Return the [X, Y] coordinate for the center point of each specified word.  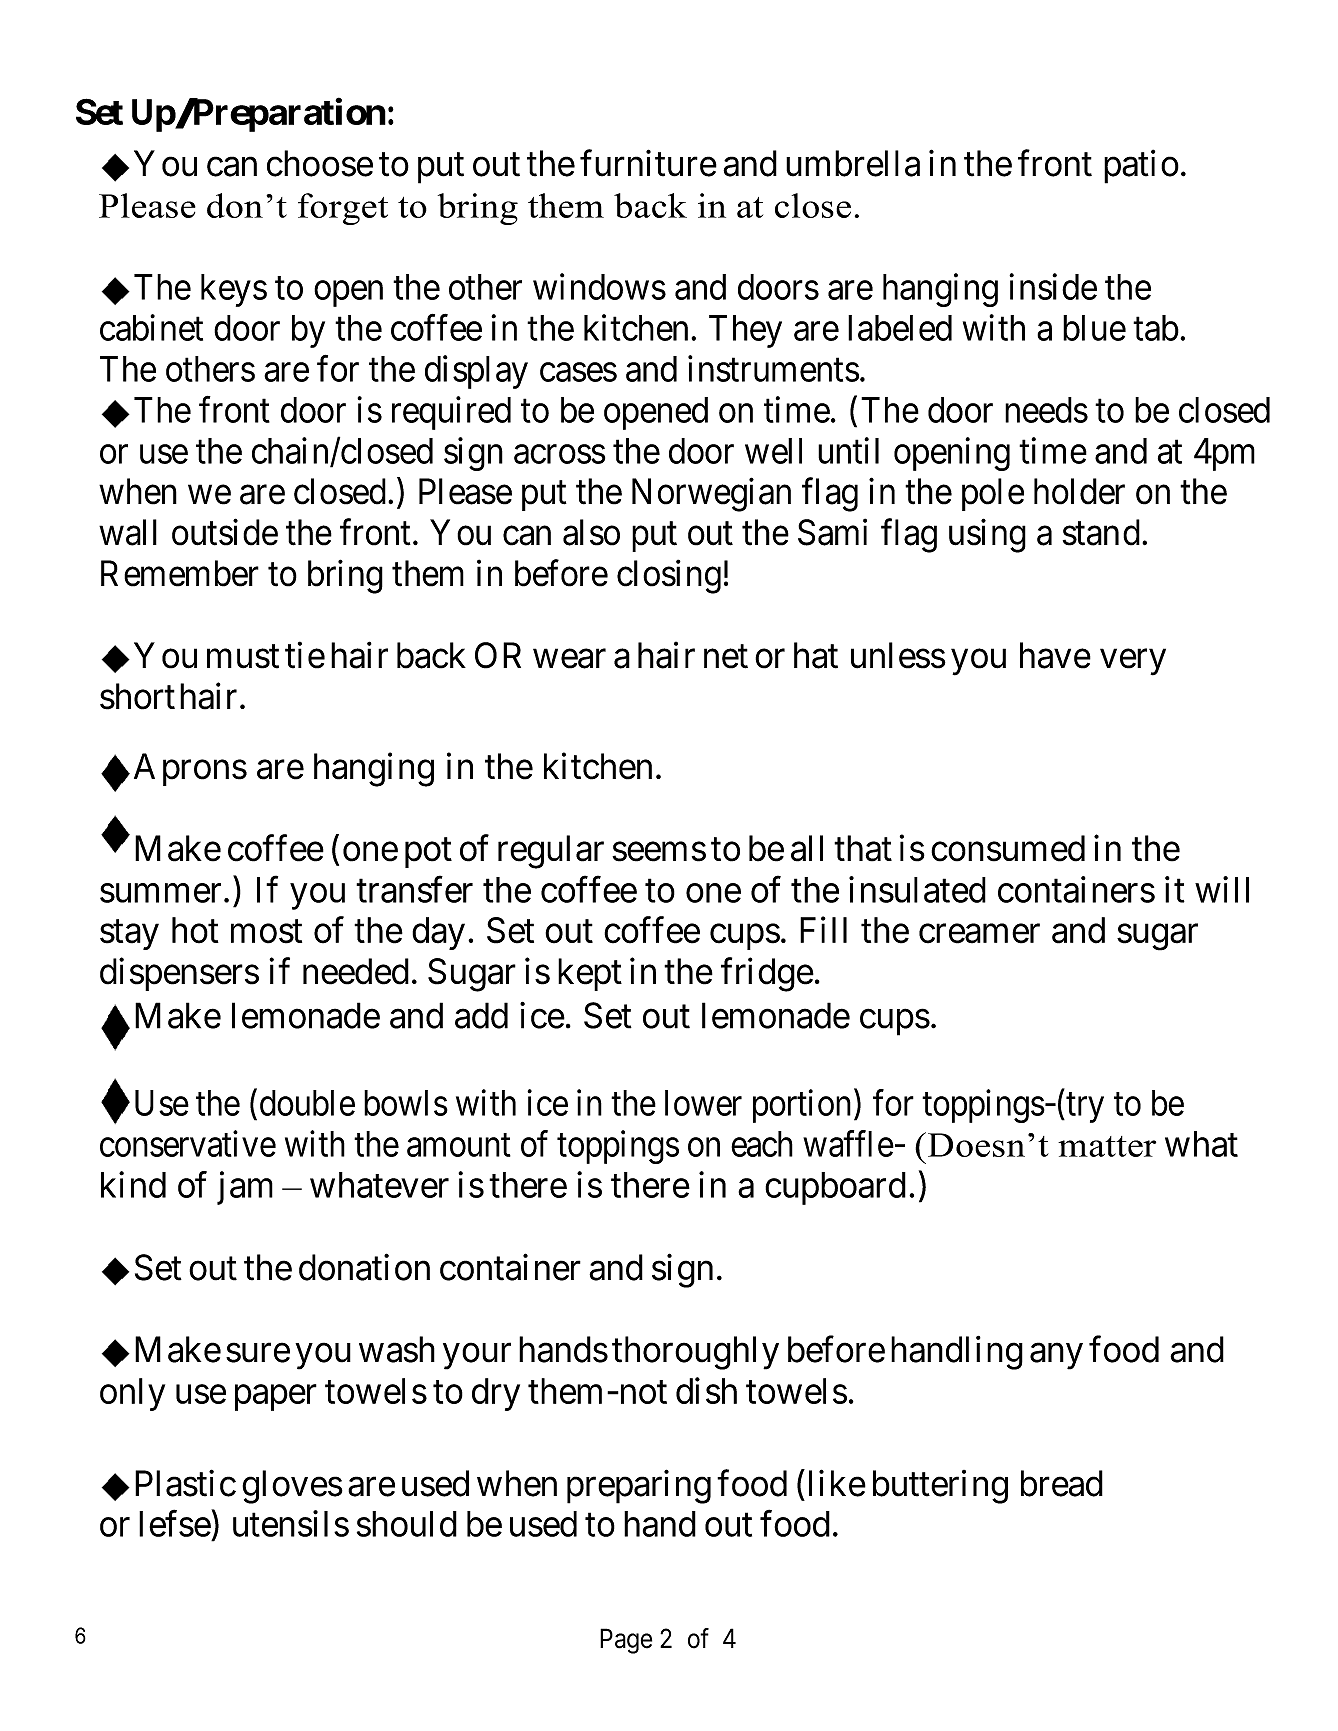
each [762, 1144]
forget [343, 209]
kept [590, 974]
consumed [1008, 848]
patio [1141, 167]
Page [626, 1641]
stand [1101, 532]
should [407, 1524]
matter [1107, 1146]
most [266, 932]
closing [669, 577]
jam [245, 1188]
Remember [180, 573]
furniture [648, 163]
